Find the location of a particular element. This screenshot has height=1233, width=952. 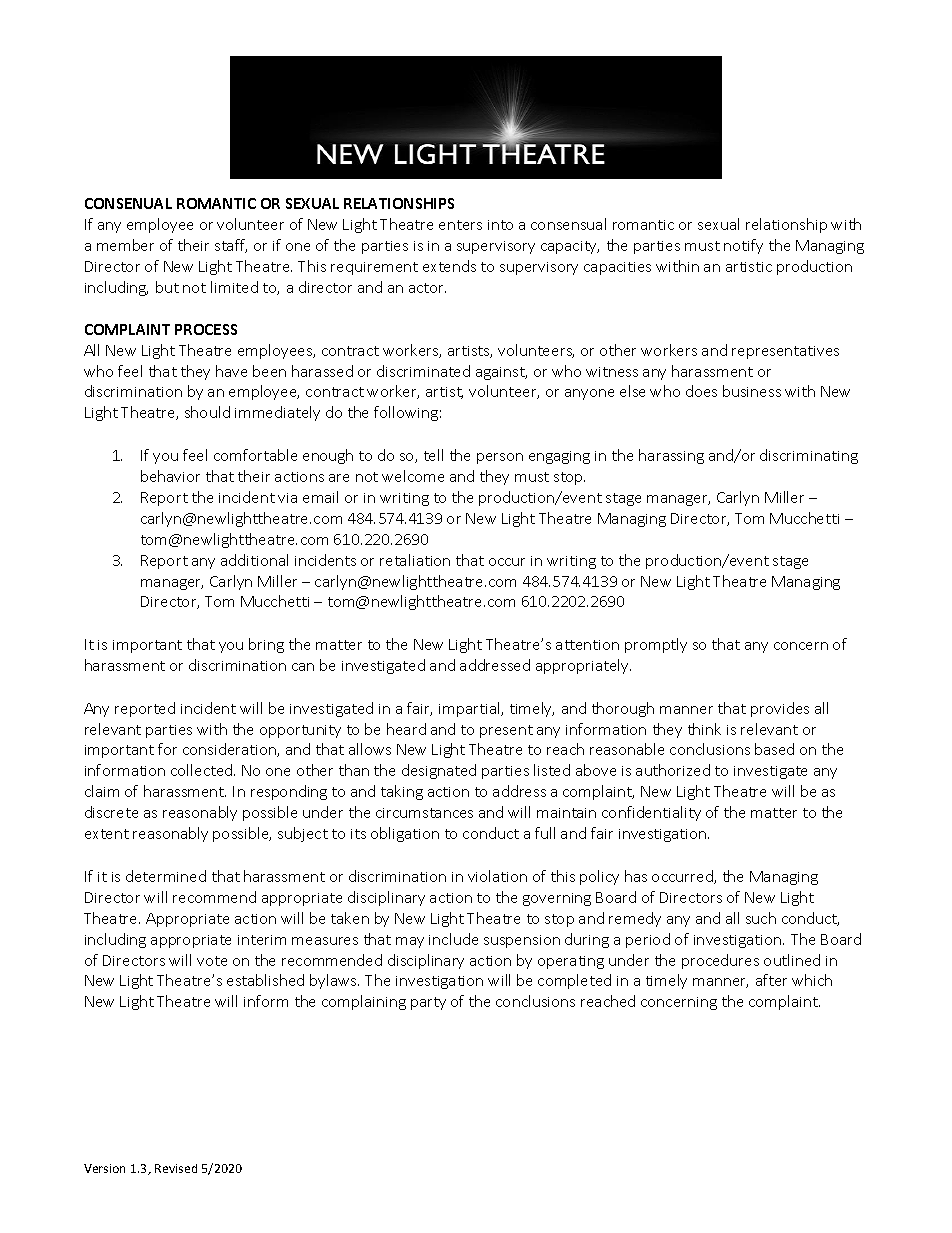

extends is located at coordinates (449, 266).
